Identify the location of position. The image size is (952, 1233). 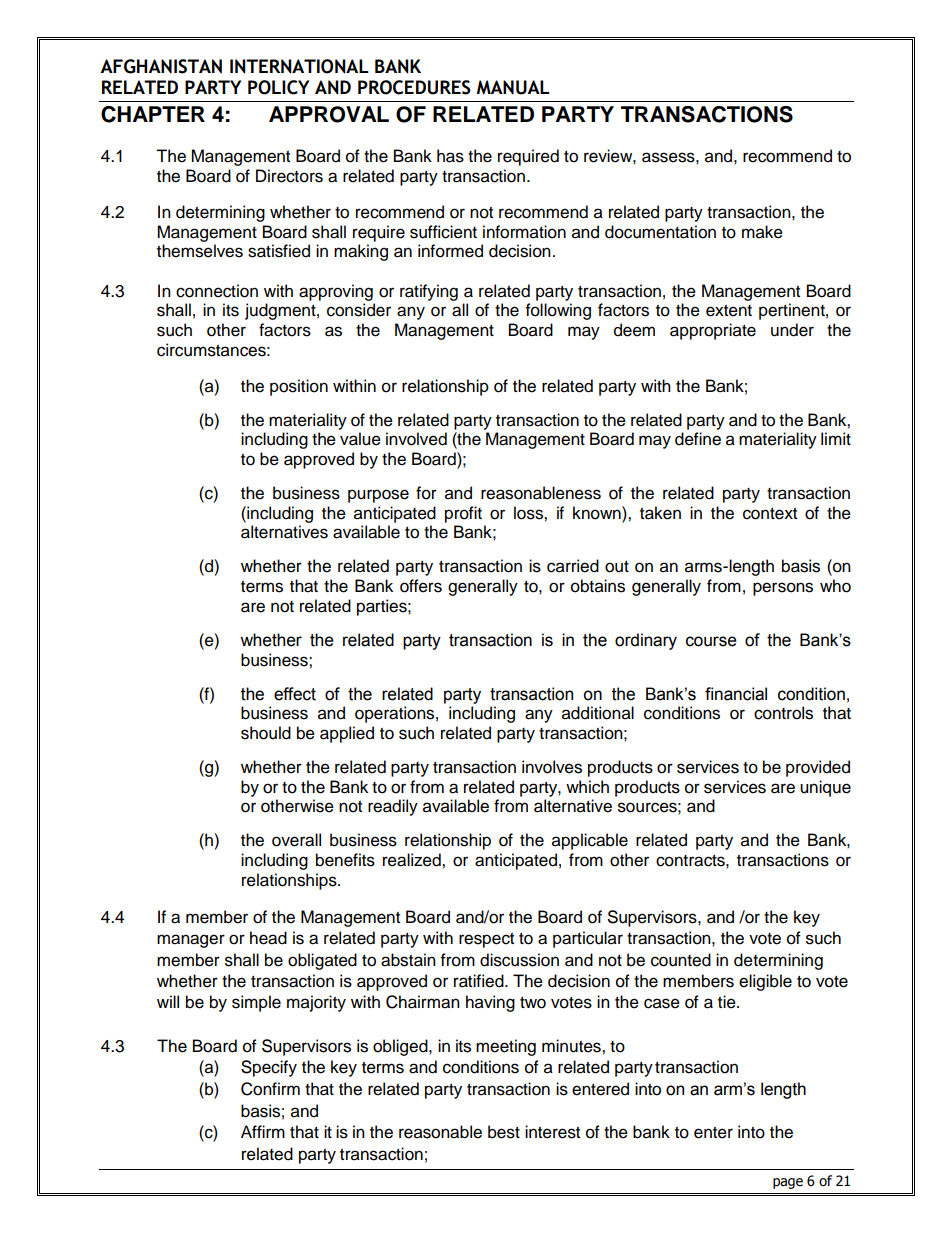
(299, 387).
